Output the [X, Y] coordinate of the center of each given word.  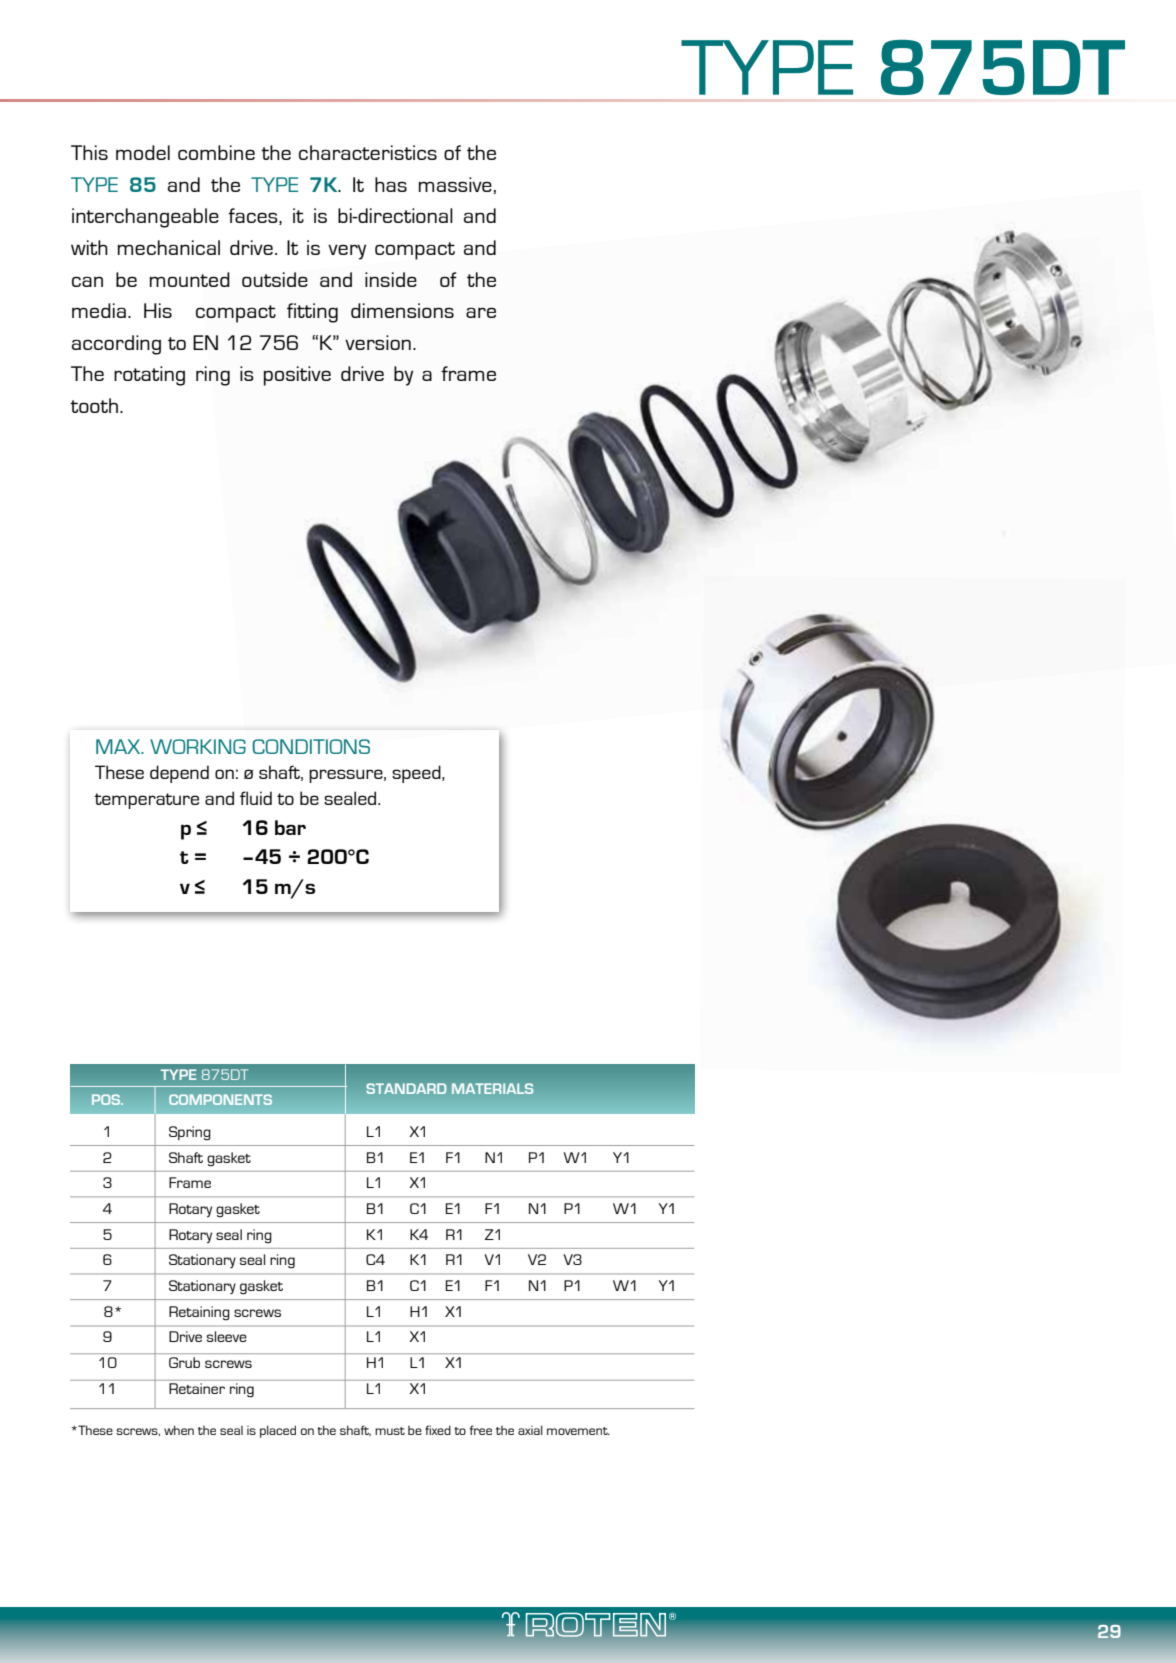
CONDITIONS [311, 746]
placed [278, 1431]
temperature [146, 801]
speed [417, 774]
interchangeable [145, 218]
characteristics [368, 152]
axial [530, 1430]
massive [456, 185]
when [179, 1430]
